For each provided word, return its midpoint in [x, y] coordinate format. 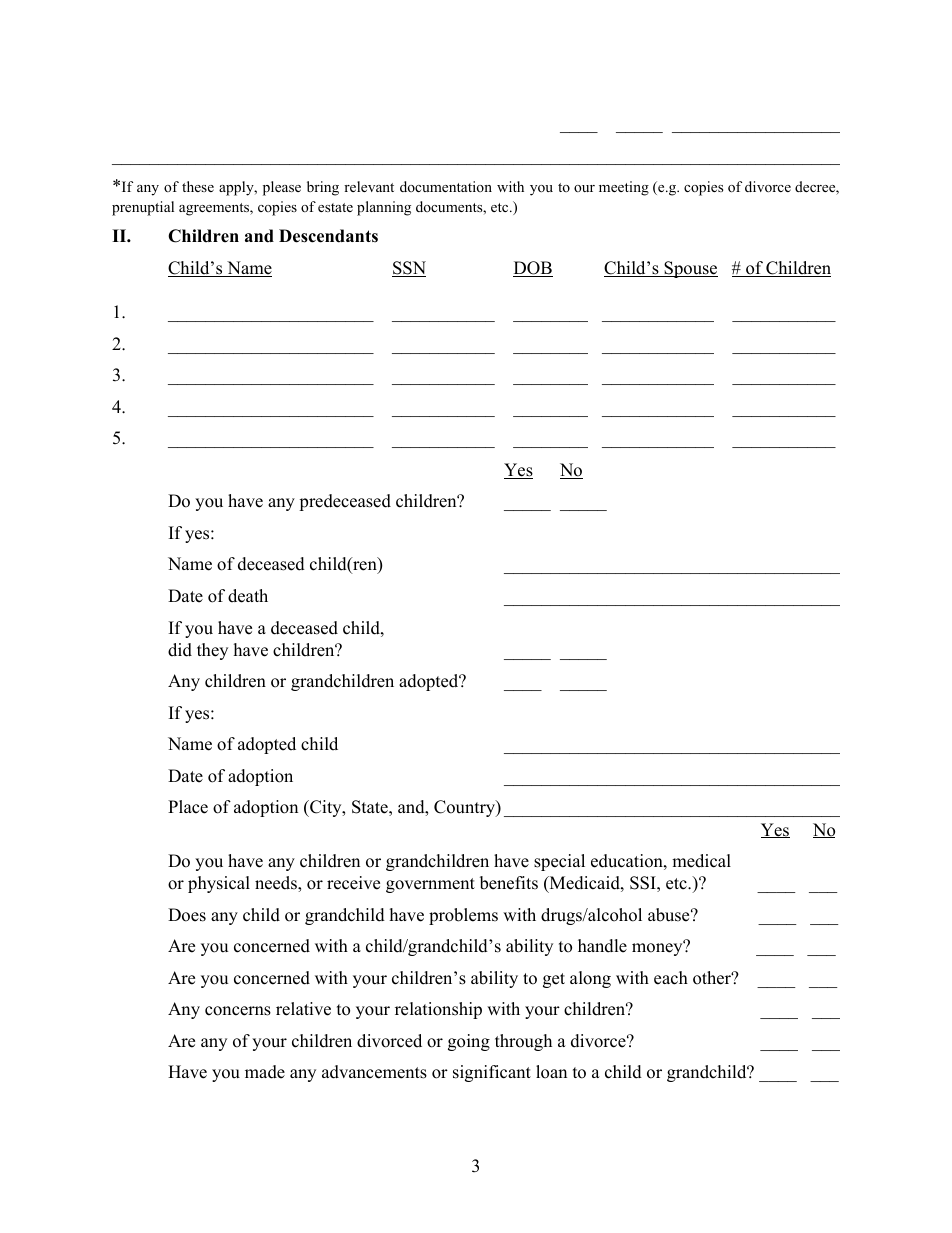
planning [384, 208]
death [248, 596]
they [212, 651]
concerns [238, 1011]
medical [701, 861]
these [198, 186]
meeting [624, 188]
